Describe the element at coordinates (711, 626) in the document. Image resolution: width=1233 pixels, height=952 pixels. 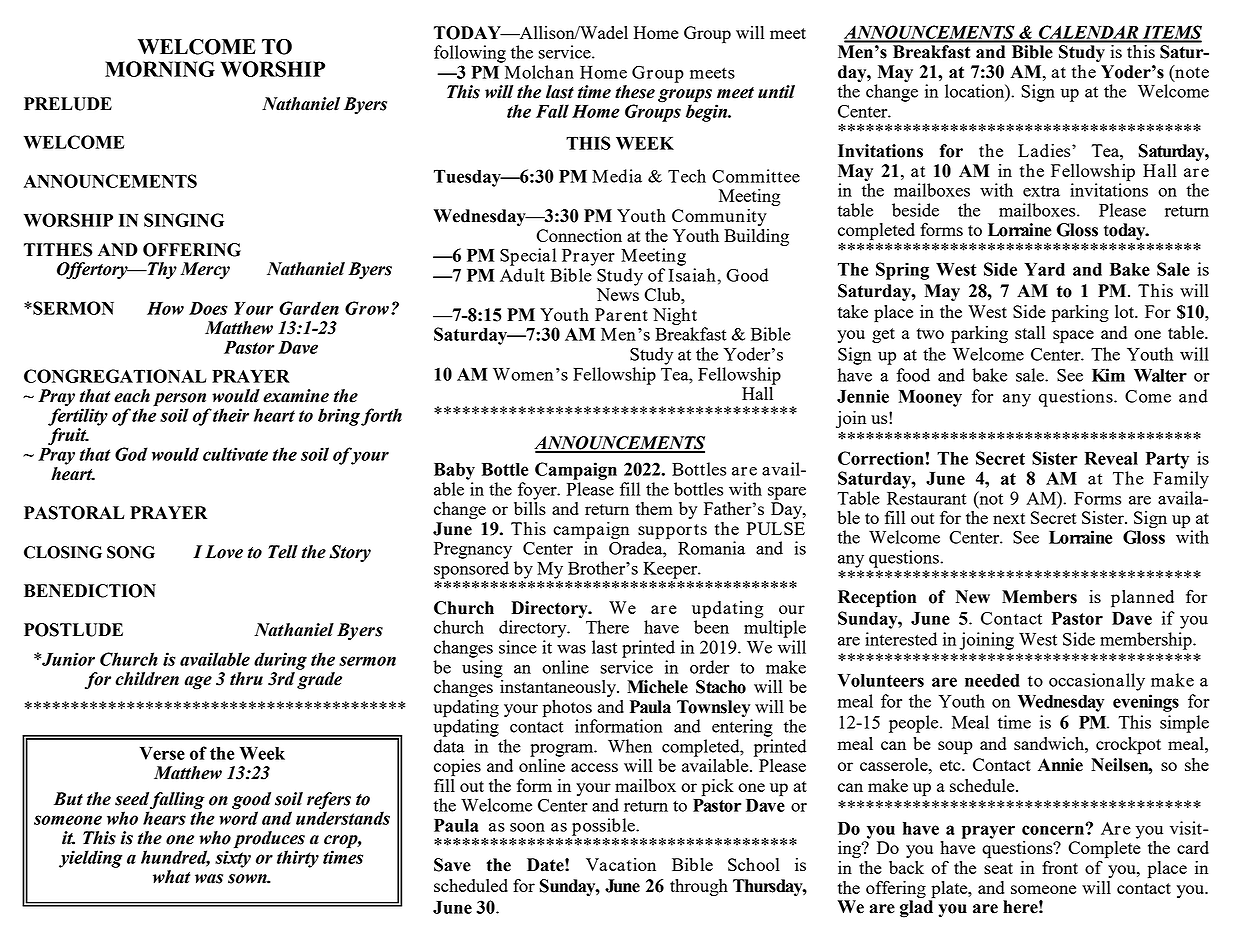
I see `been` at that location.
